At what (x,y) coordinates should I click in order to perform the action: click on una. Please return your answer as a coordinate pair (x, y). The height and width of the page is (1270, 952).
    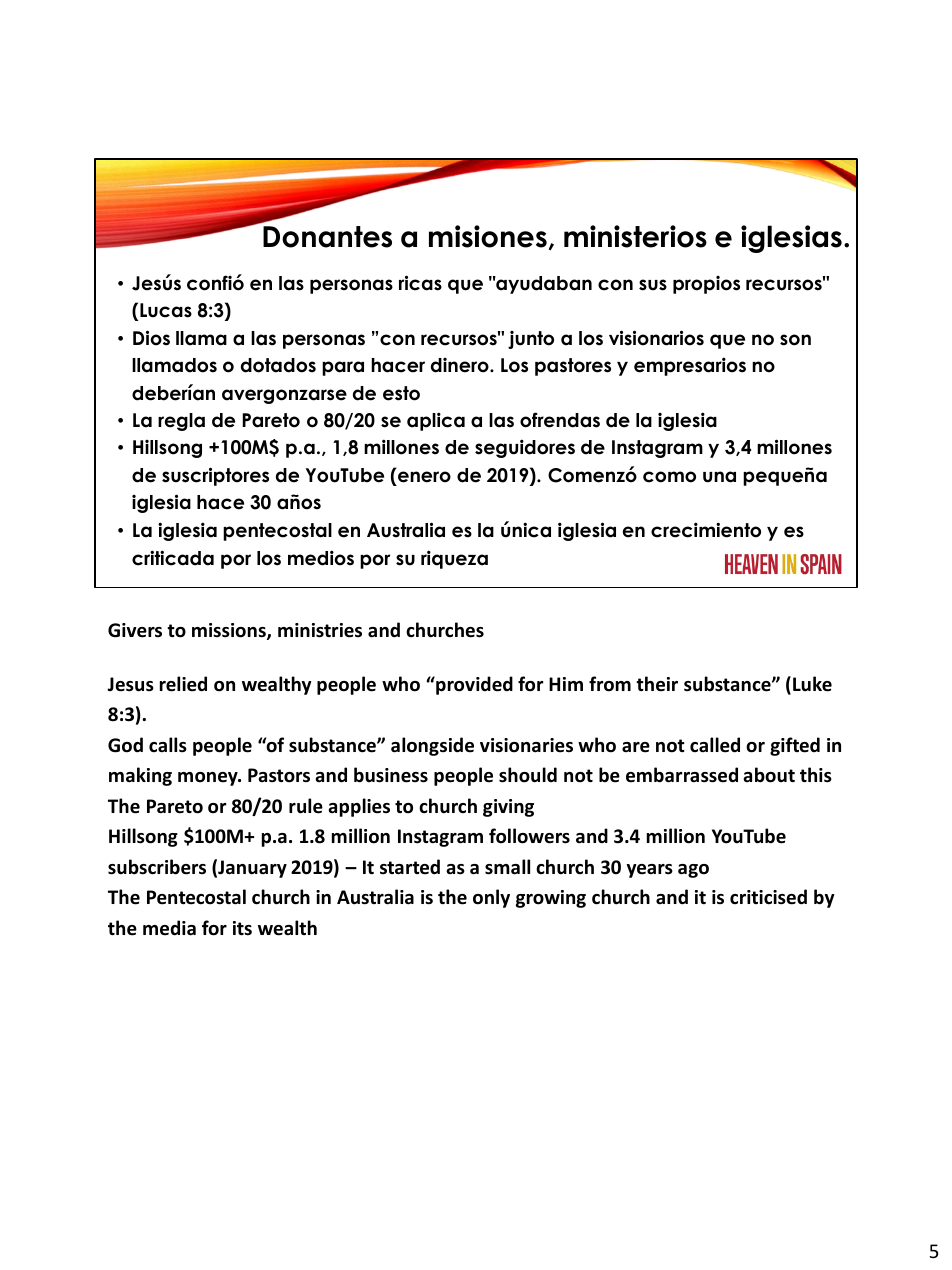
    Looking at the image, I should click on (719, 477).
